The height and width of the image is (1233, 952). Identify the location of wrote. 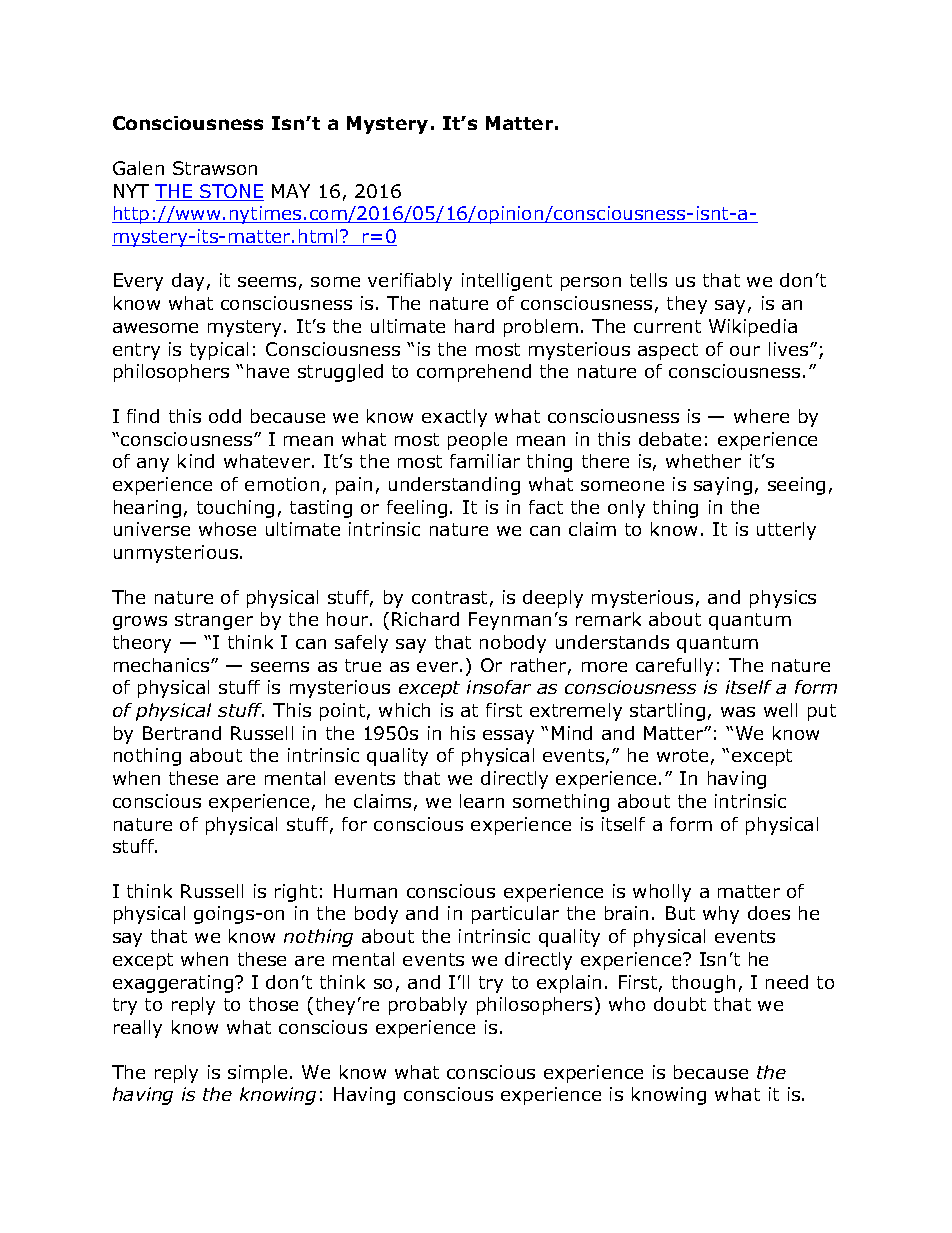
(682, 755).
